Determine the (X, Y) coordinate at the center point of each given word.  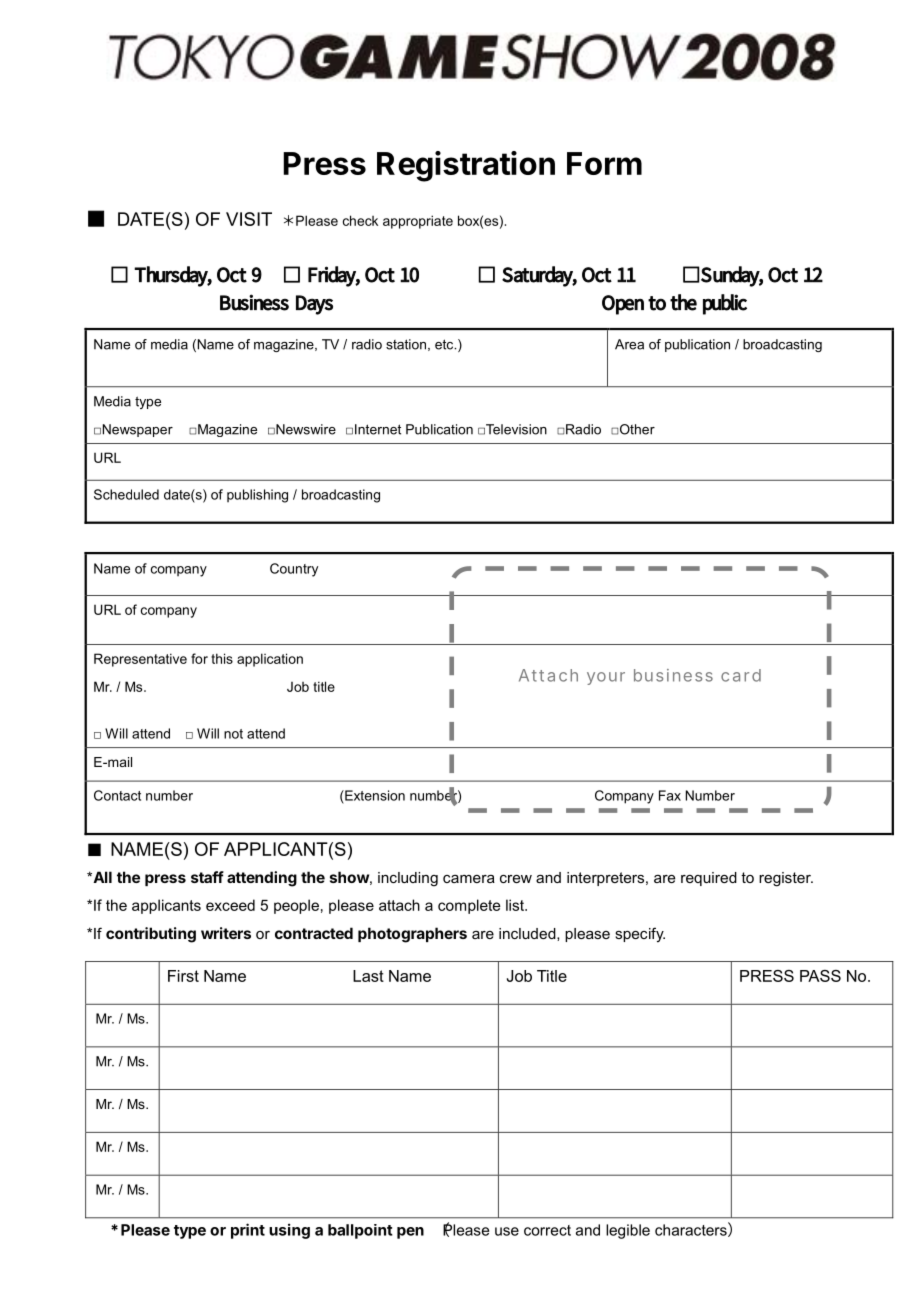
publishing (257, 496)
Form (604, 163)
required (709, 879)
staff (207, 877)
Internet (378, 429)
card (741, 675)
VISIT (249, 219)
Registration (466, 166)
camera (469, 879)
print (248, 1231)
